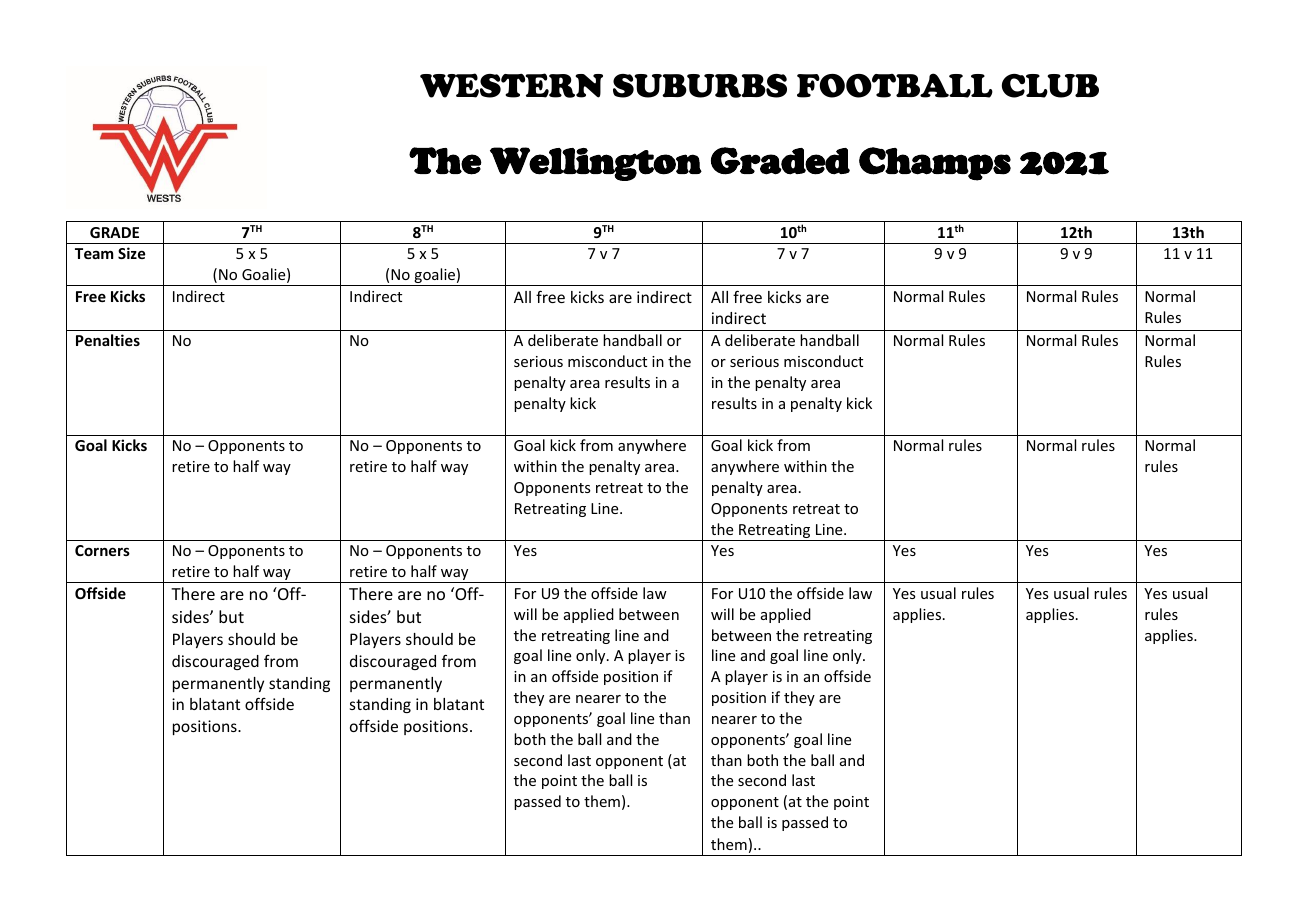  Describe the element at coordinates (1050, 86) in the page. I see `CLUB` at that location.
